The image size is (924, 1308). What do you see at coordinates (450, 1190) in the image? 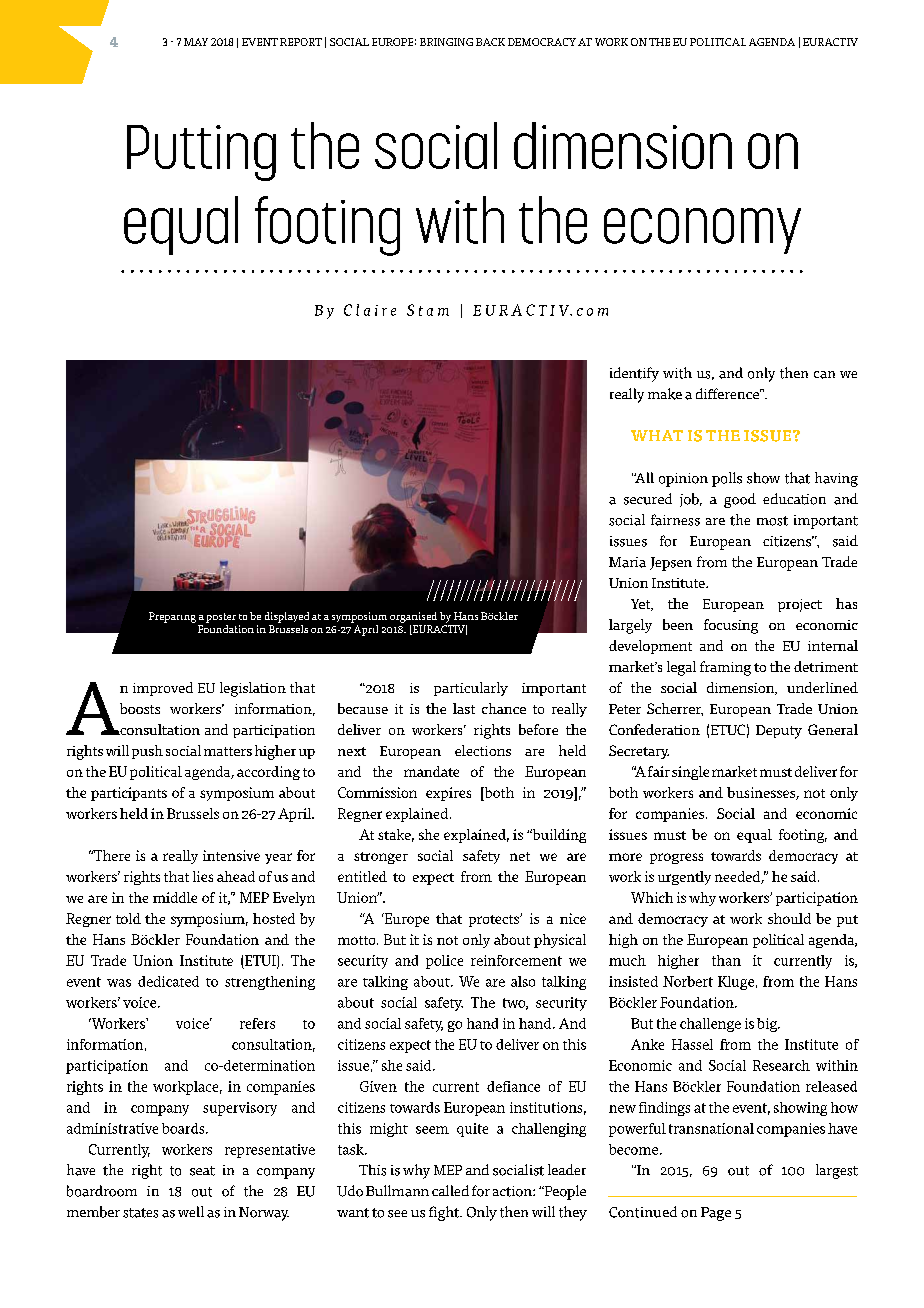
I see `called` at bounding box center [450, 1190].
